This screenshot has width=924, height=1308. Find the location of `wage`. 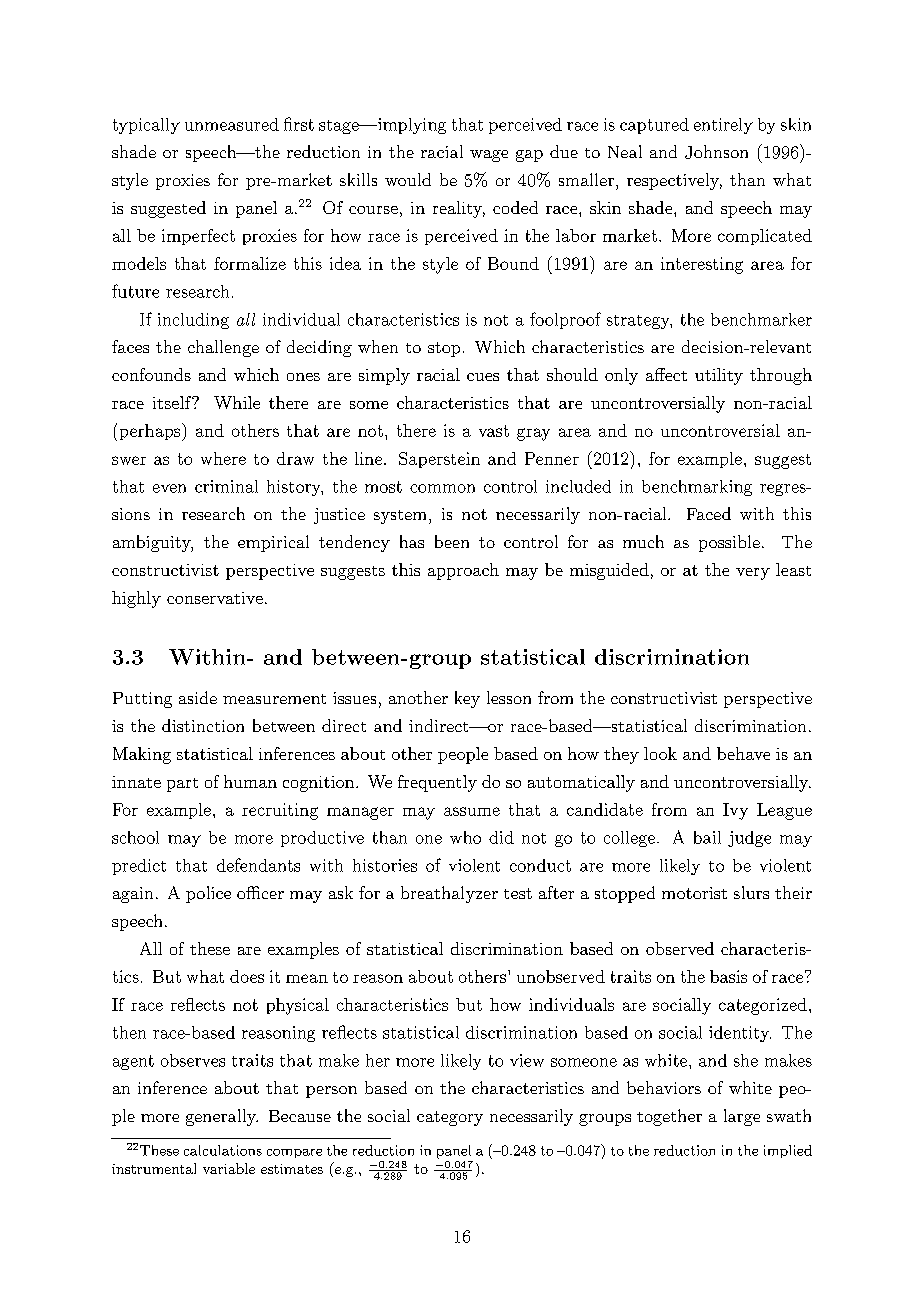

wage is located at coordinates (489, 156).
